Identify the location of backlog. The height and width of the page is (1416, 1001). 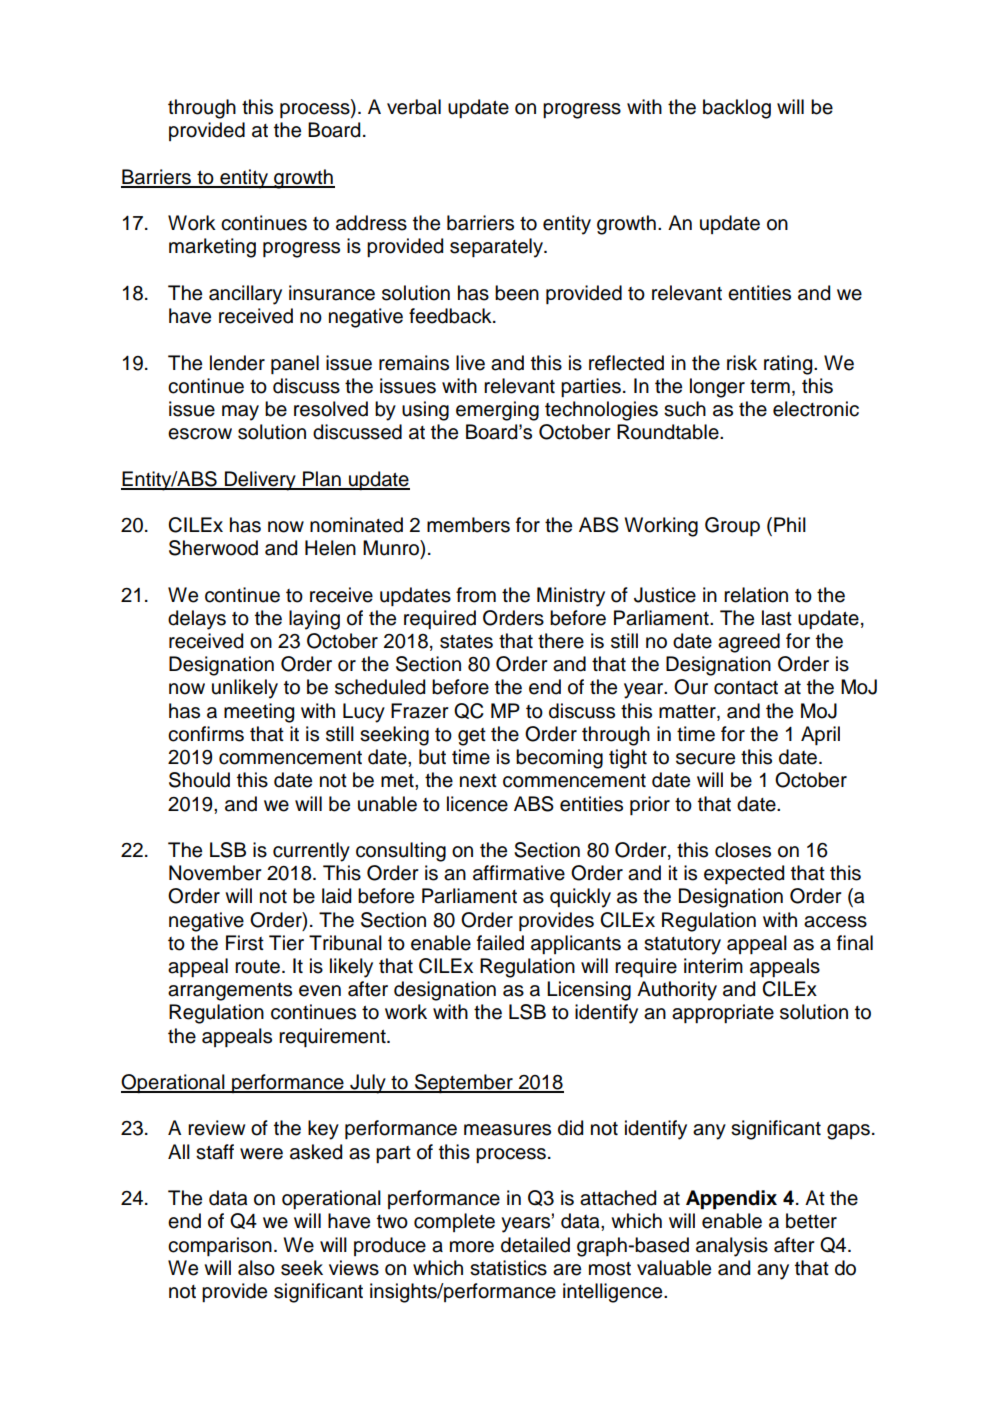
(737, 109).
